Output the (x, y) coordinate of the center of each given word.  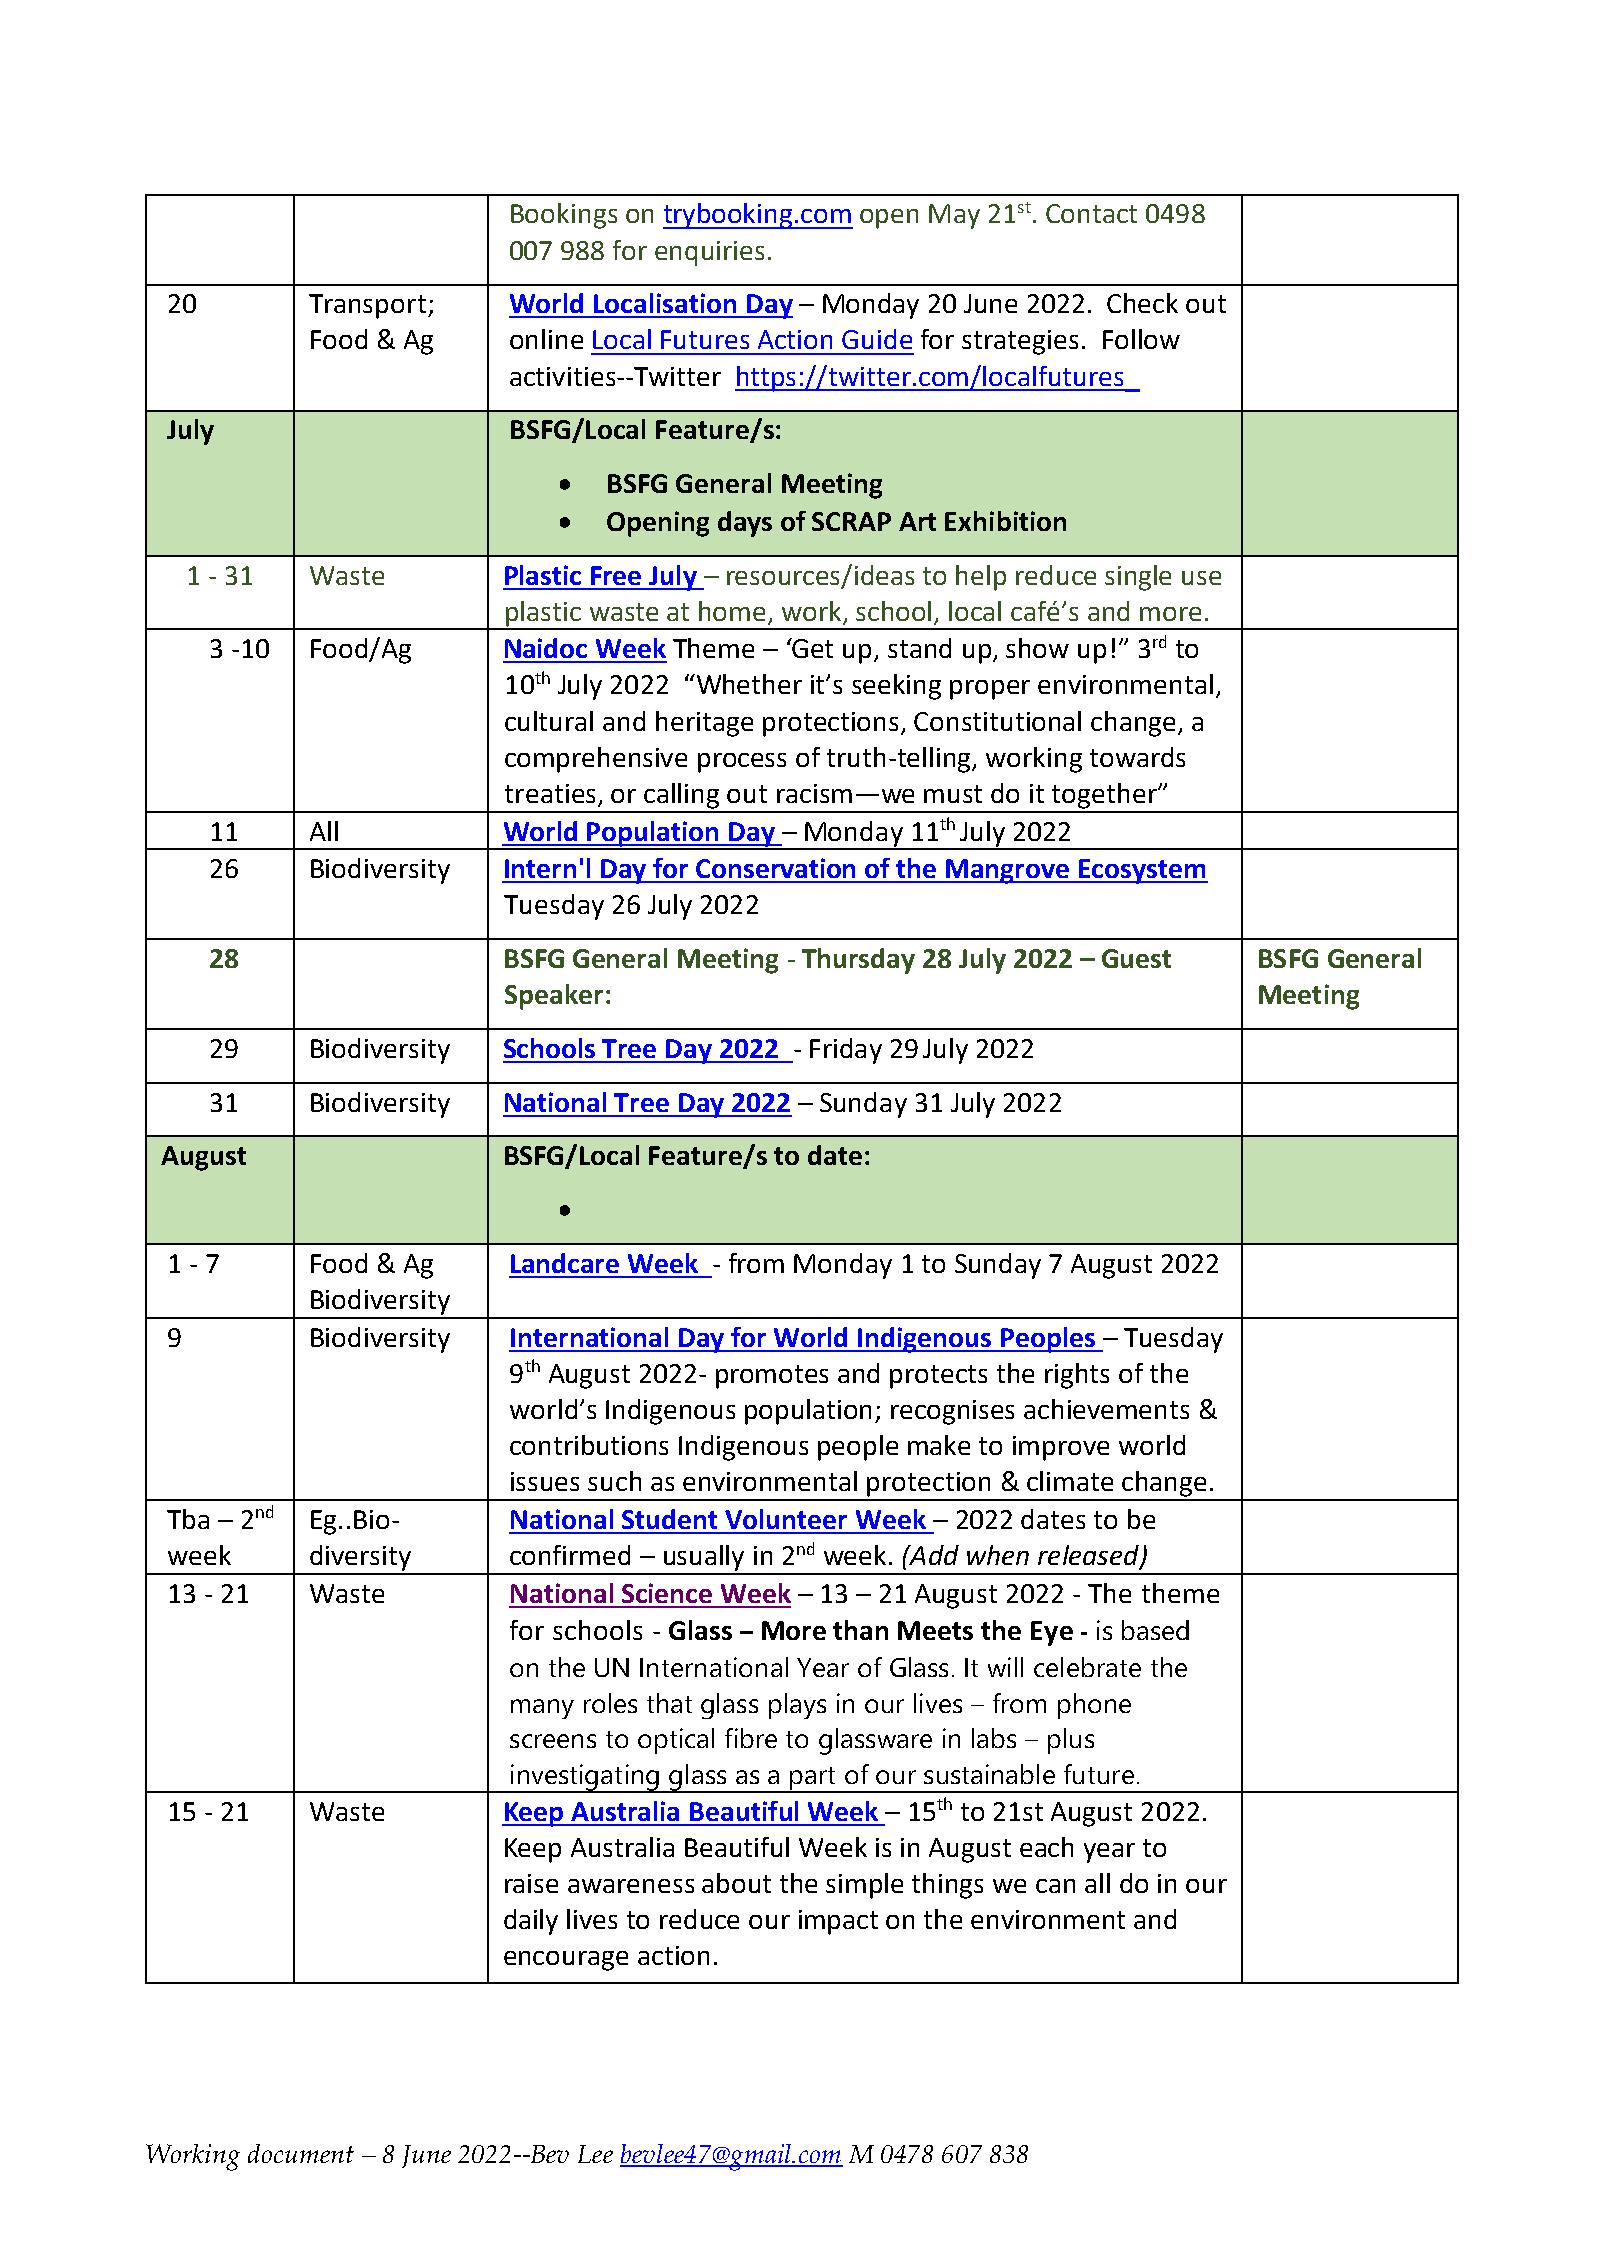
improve (1061, 1448)
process (742, 763)
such (614, 1481)
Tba (188, 1519)
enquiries (709, 253)
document (301, 2153)
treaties (550, 793)
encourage (566, 1961)
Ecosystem (1142, 871)
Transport (367, 306)
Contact (1091, 213)
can (1055, 1886)
